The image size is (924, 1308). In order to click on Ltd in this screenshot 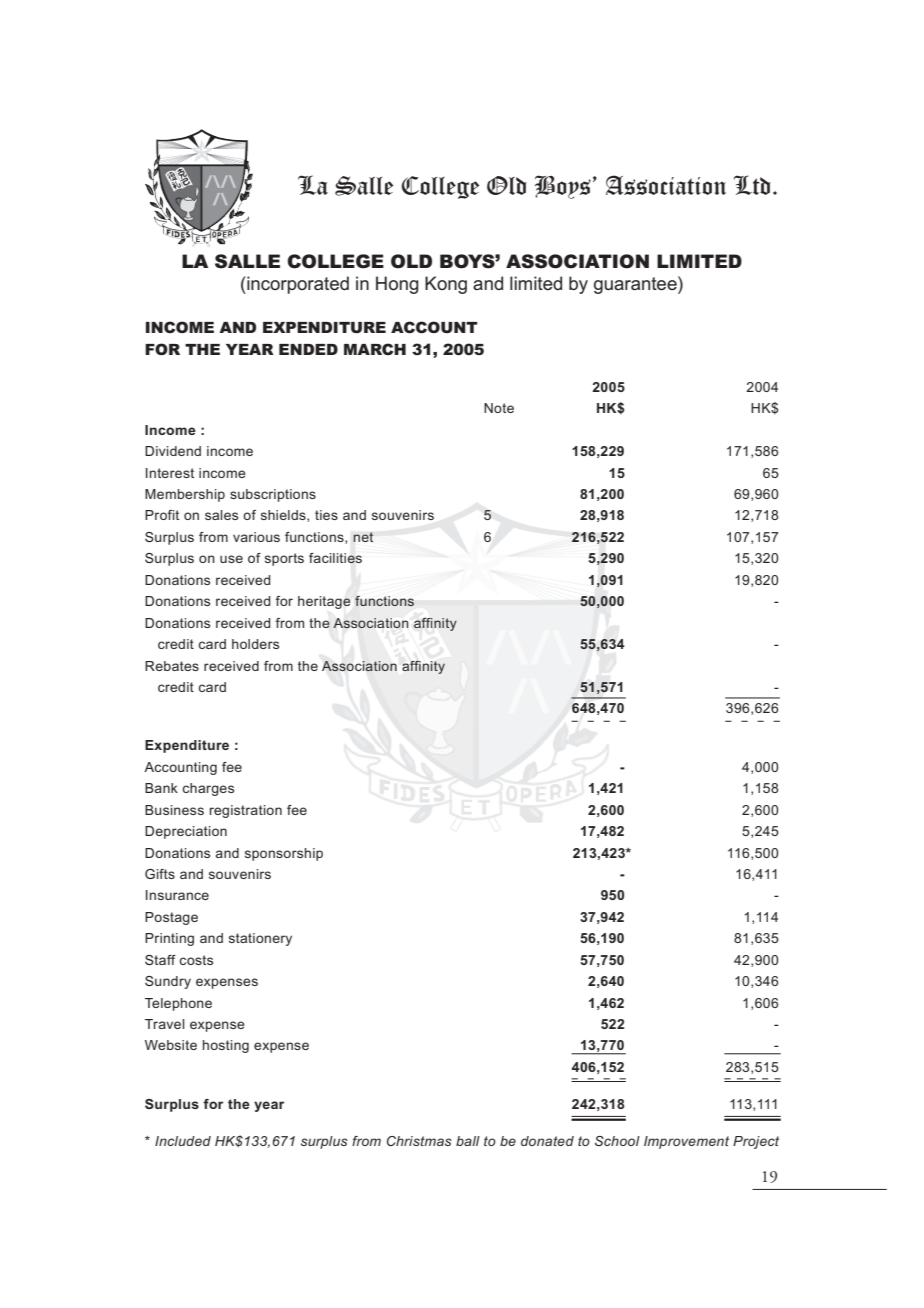, I will do `click(752, 185)`.
